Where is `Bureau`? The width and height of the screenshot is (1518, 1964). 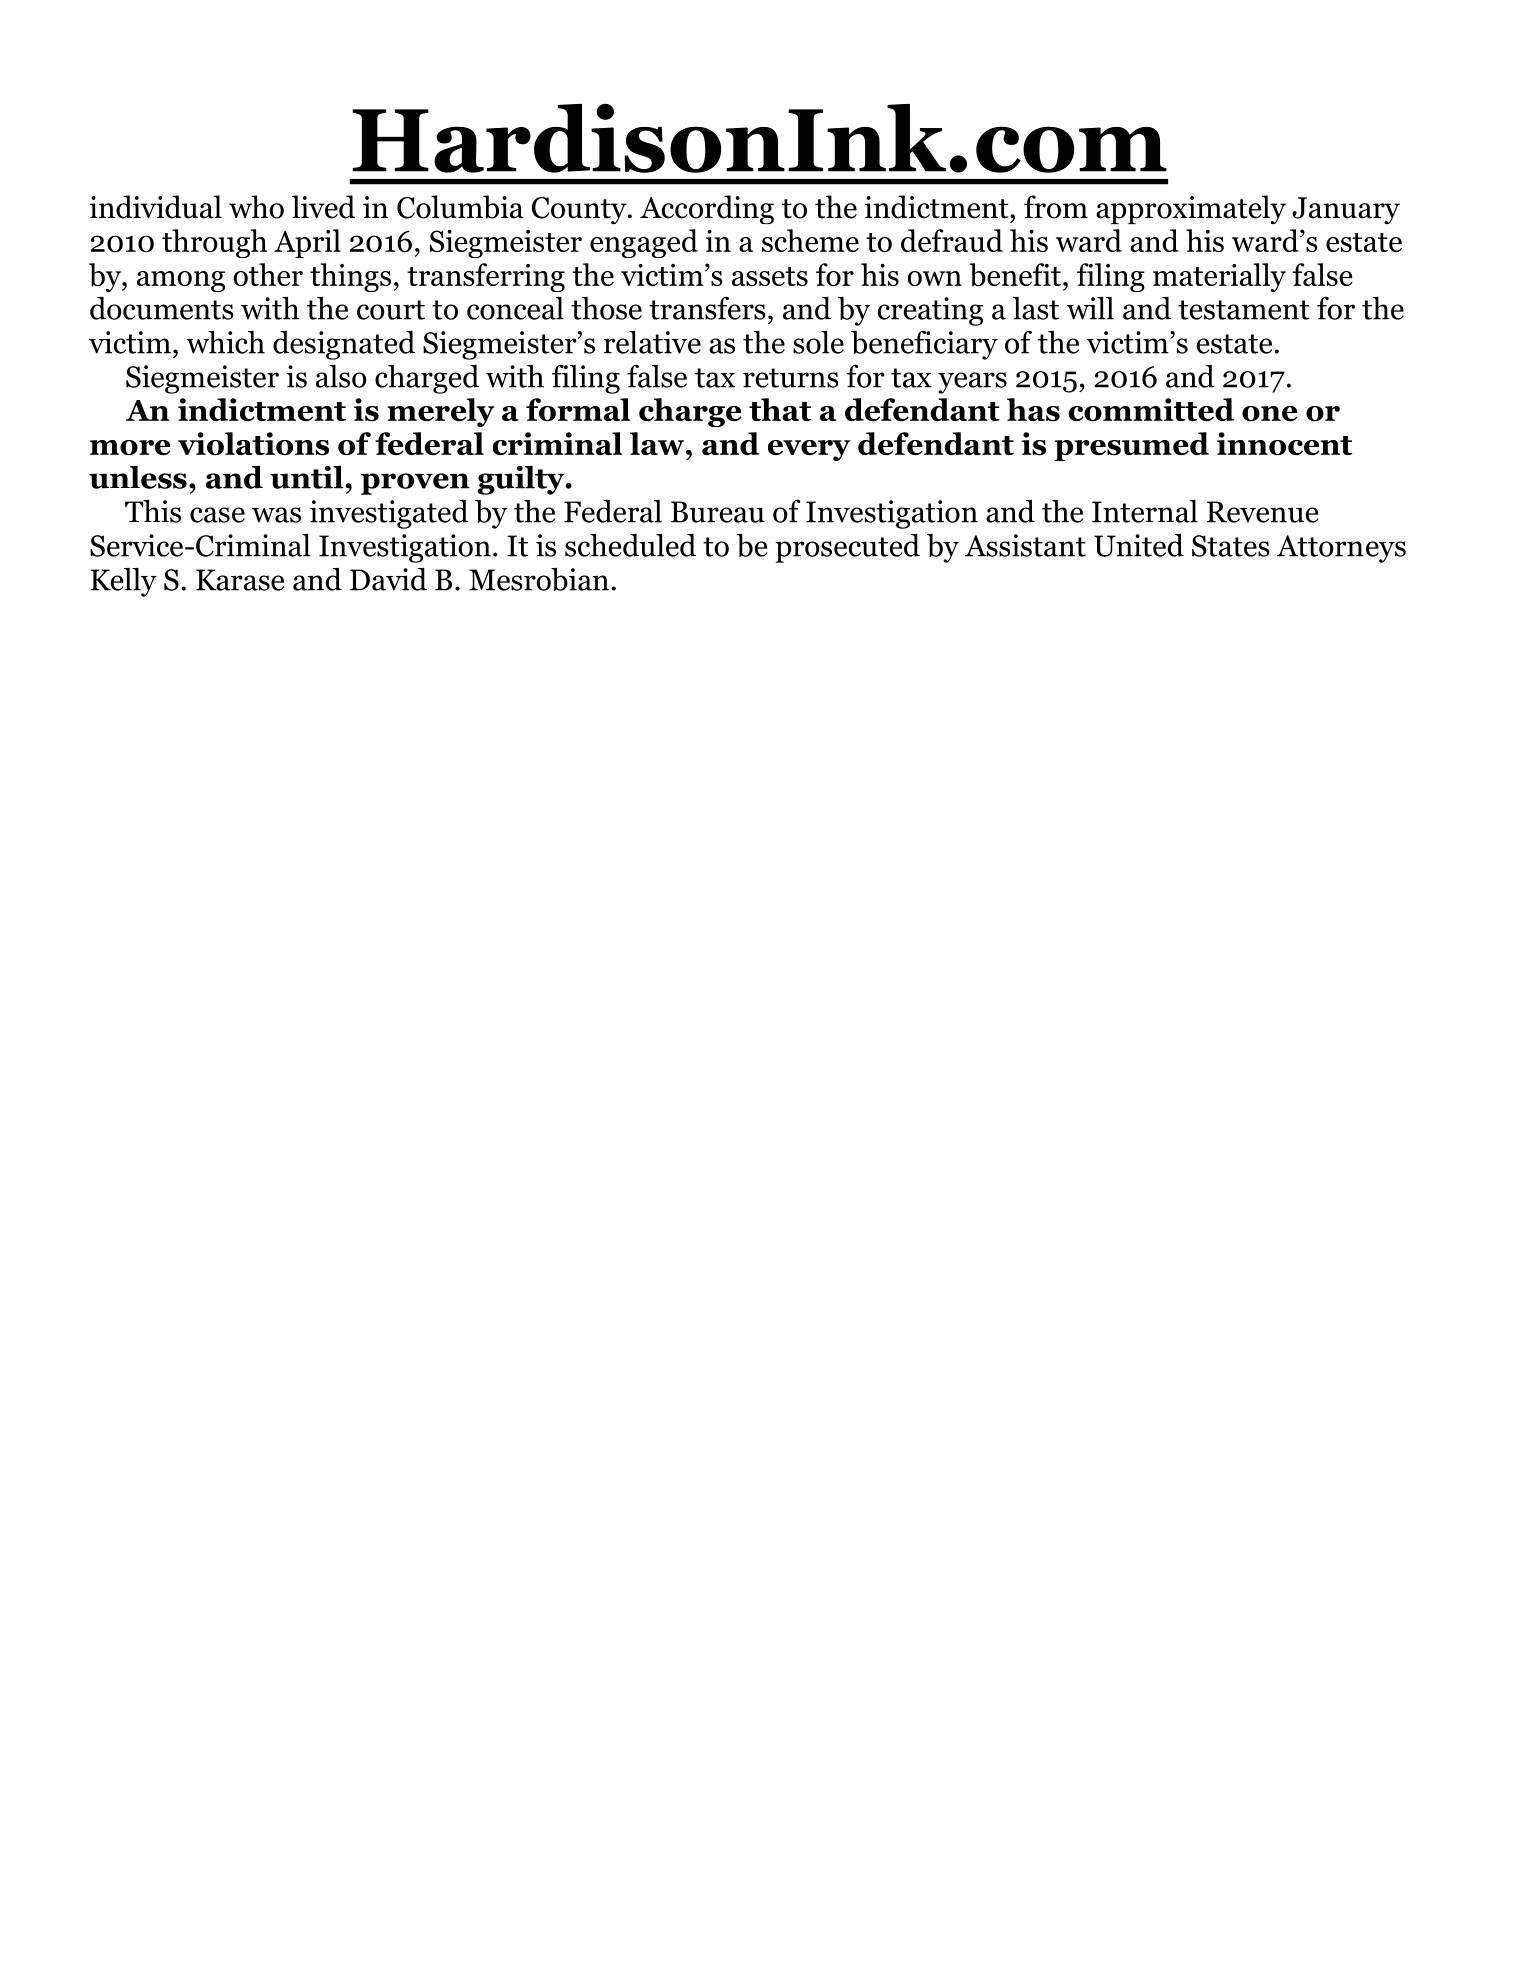
Bureau is located at coordinates (718, 512).
